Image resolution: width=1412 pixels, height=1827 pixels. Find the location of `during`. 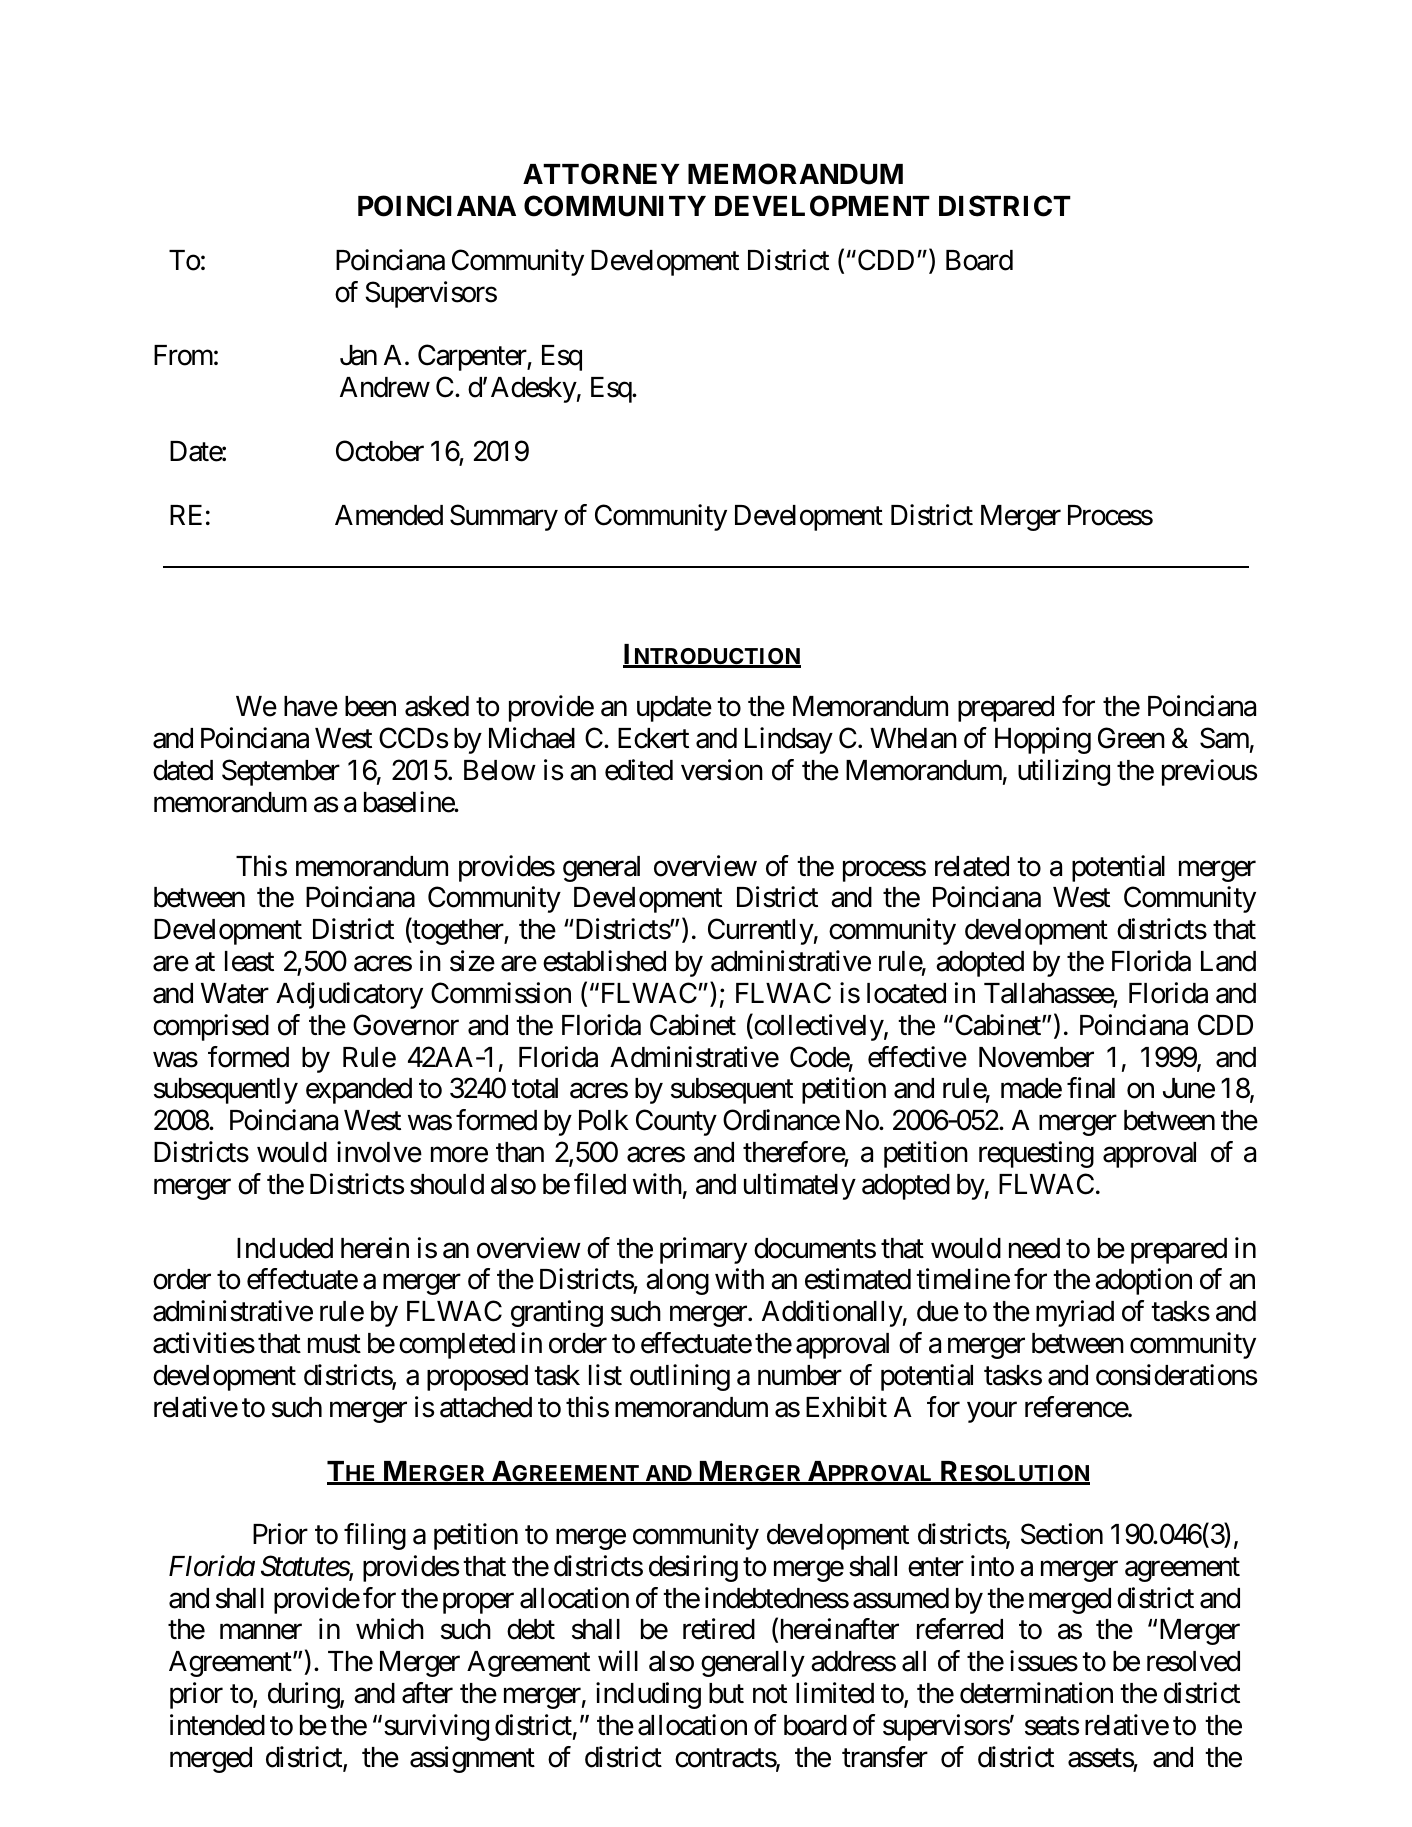

during is located at coordinates (304, 1695).
